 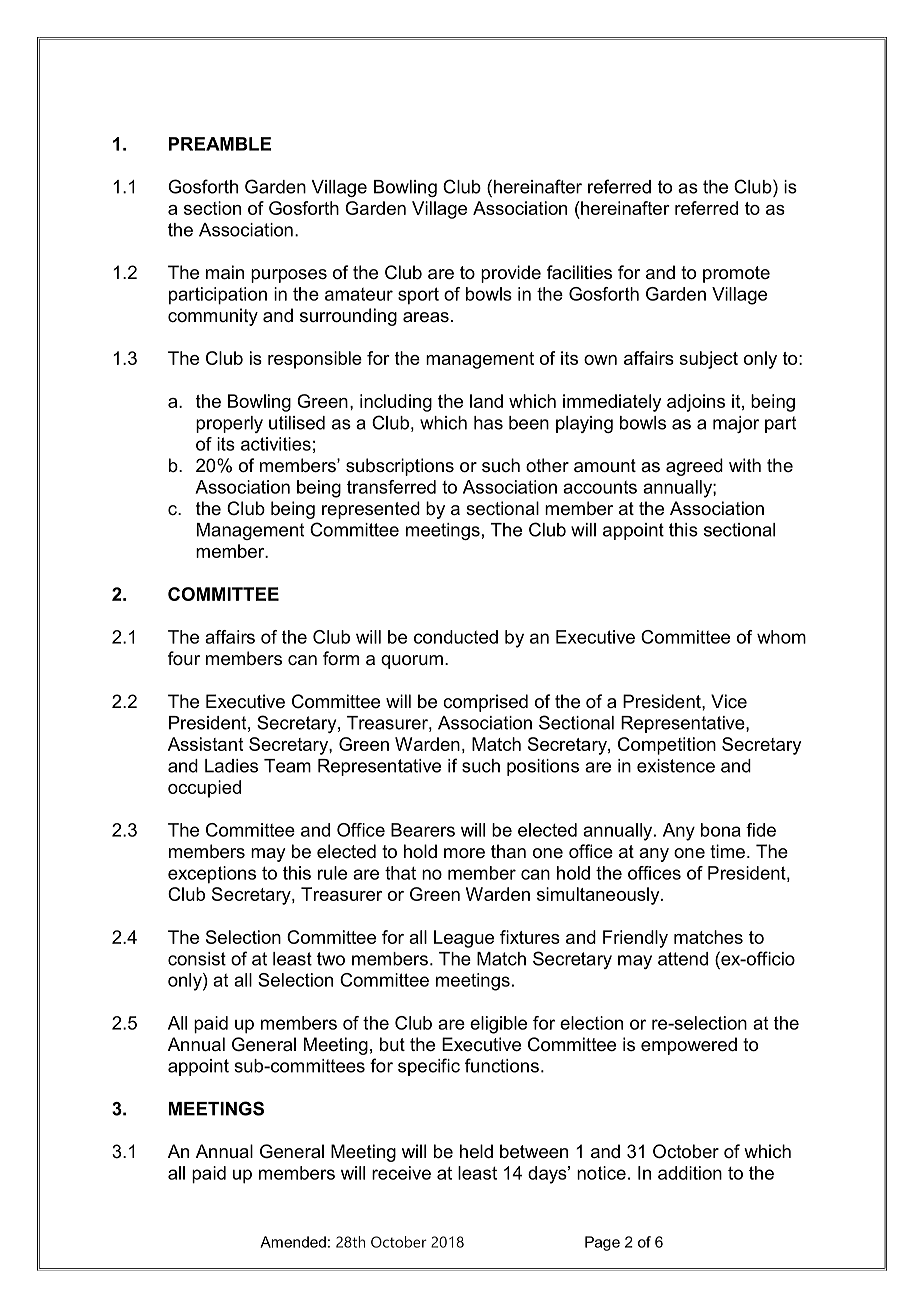 I want to click on promote, so click(x=736, y=274).
